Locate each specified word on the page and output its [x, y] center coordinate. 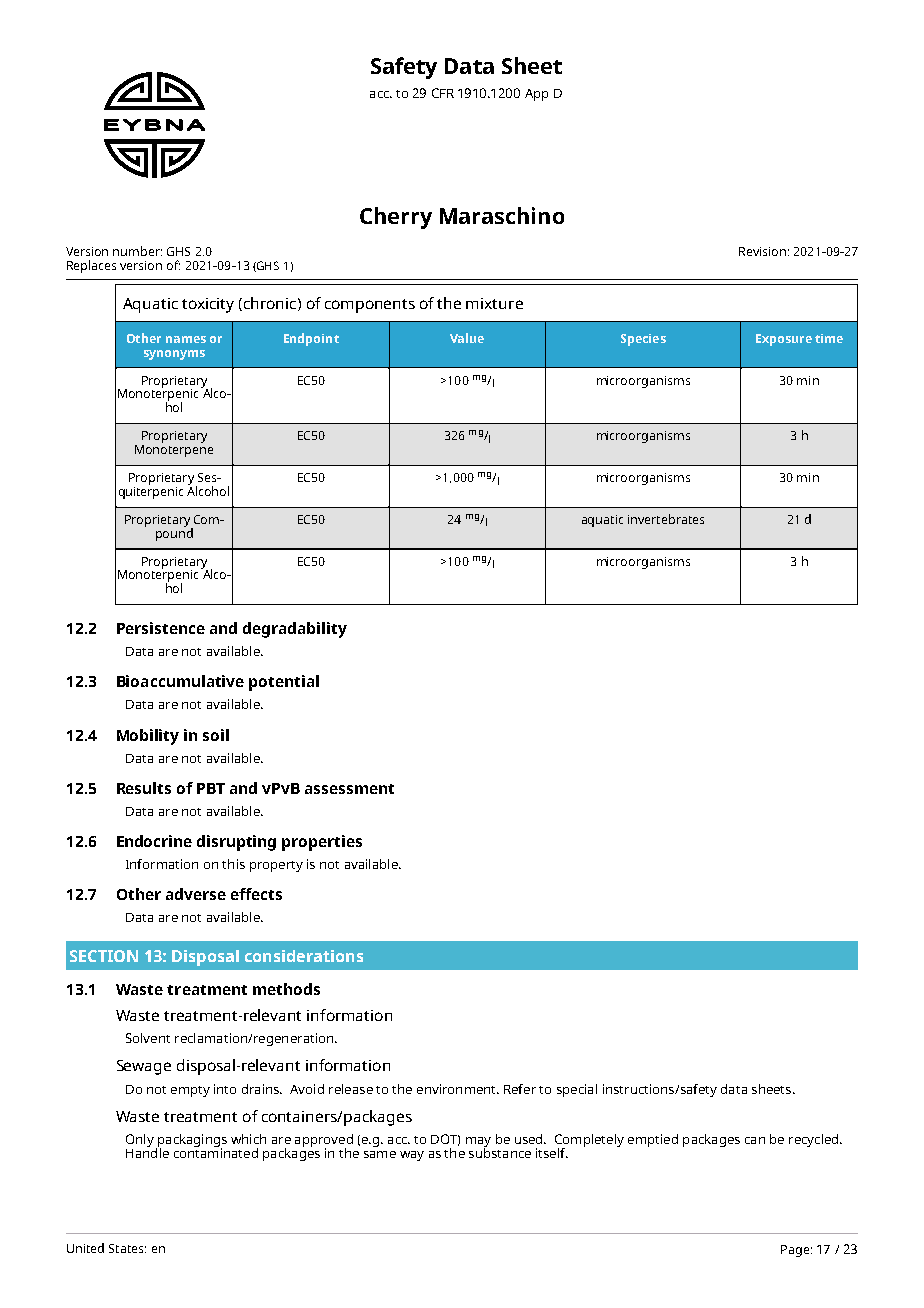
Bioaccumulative [180, 681]
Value [467, 338]
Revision [762, 251]
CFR [443, 93]
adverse [196, 894]
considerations [304, 956]
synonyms [174, 355]
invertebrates [666, 519]
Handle [147, 1152]
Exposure [784, 340]
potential [284, 683]
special [577, 1090]
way [412, 1156]
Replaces [91, 266]
